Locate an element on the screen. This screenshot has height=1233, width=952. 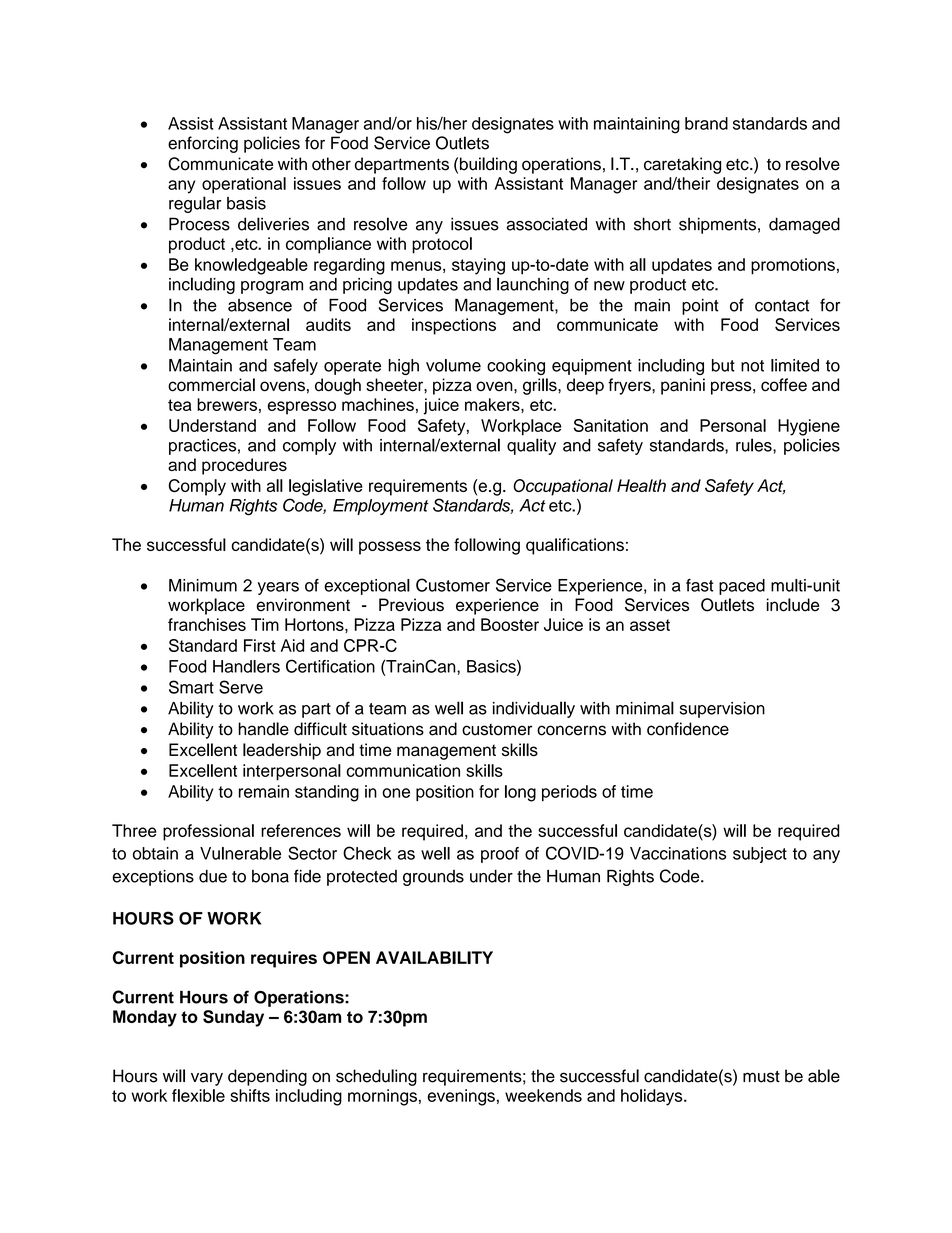
must is located at coordinates (761, 1077).
